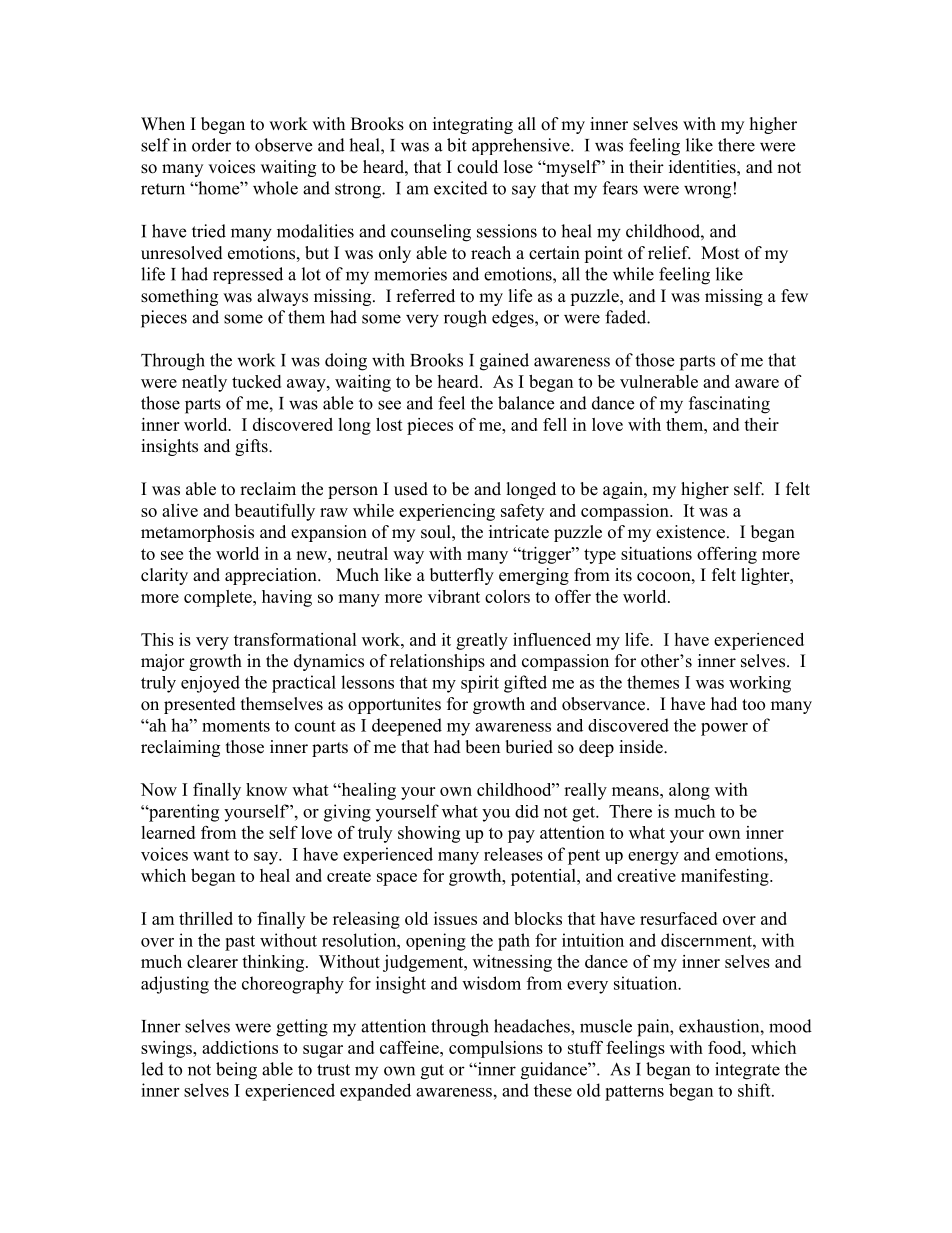 Image resolution: width=952 pixels, height=1233 pixels. Describe the element at coordinates (236, 1071) in the image. I see `being` at that location.
